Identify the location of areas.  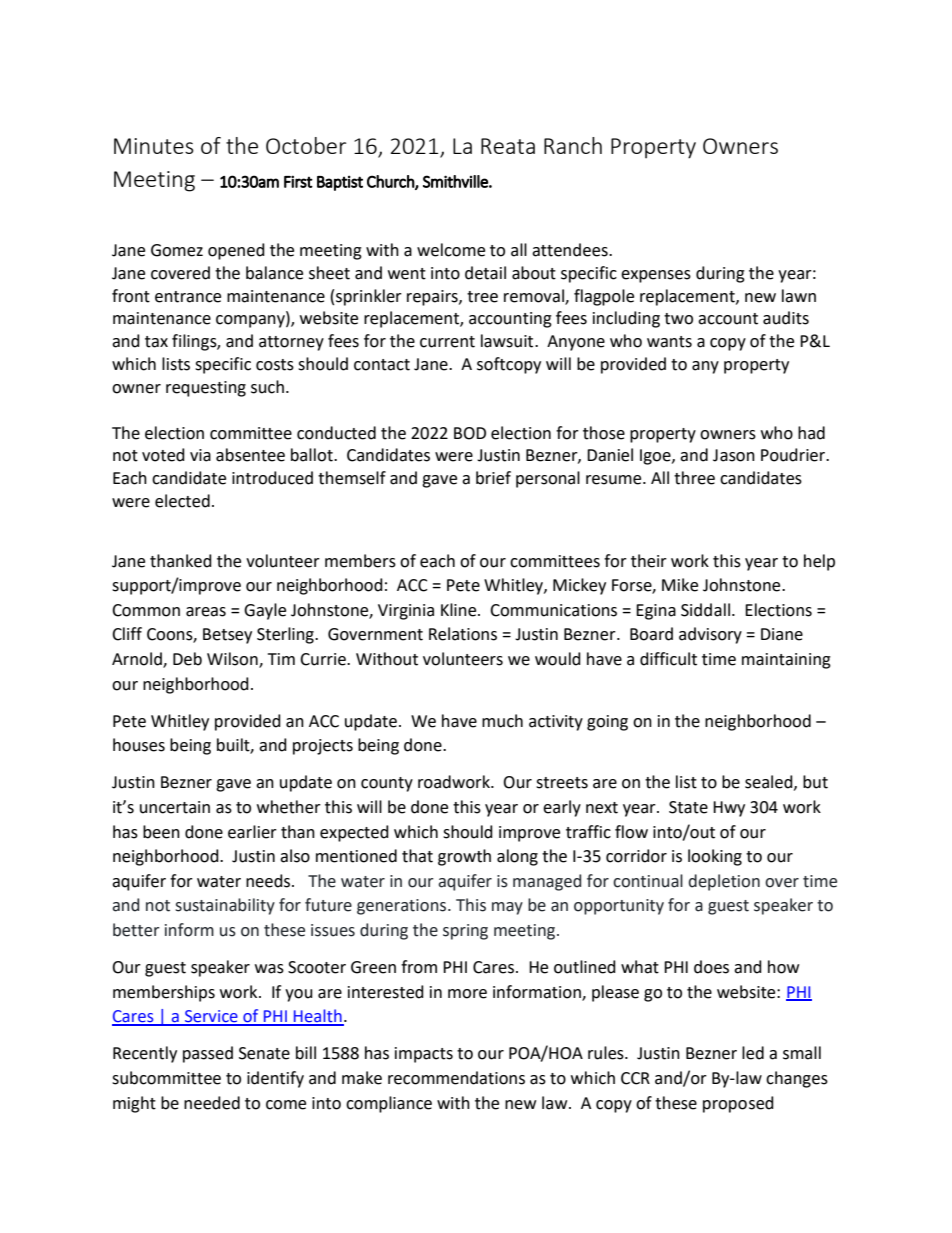
(206, 612).
